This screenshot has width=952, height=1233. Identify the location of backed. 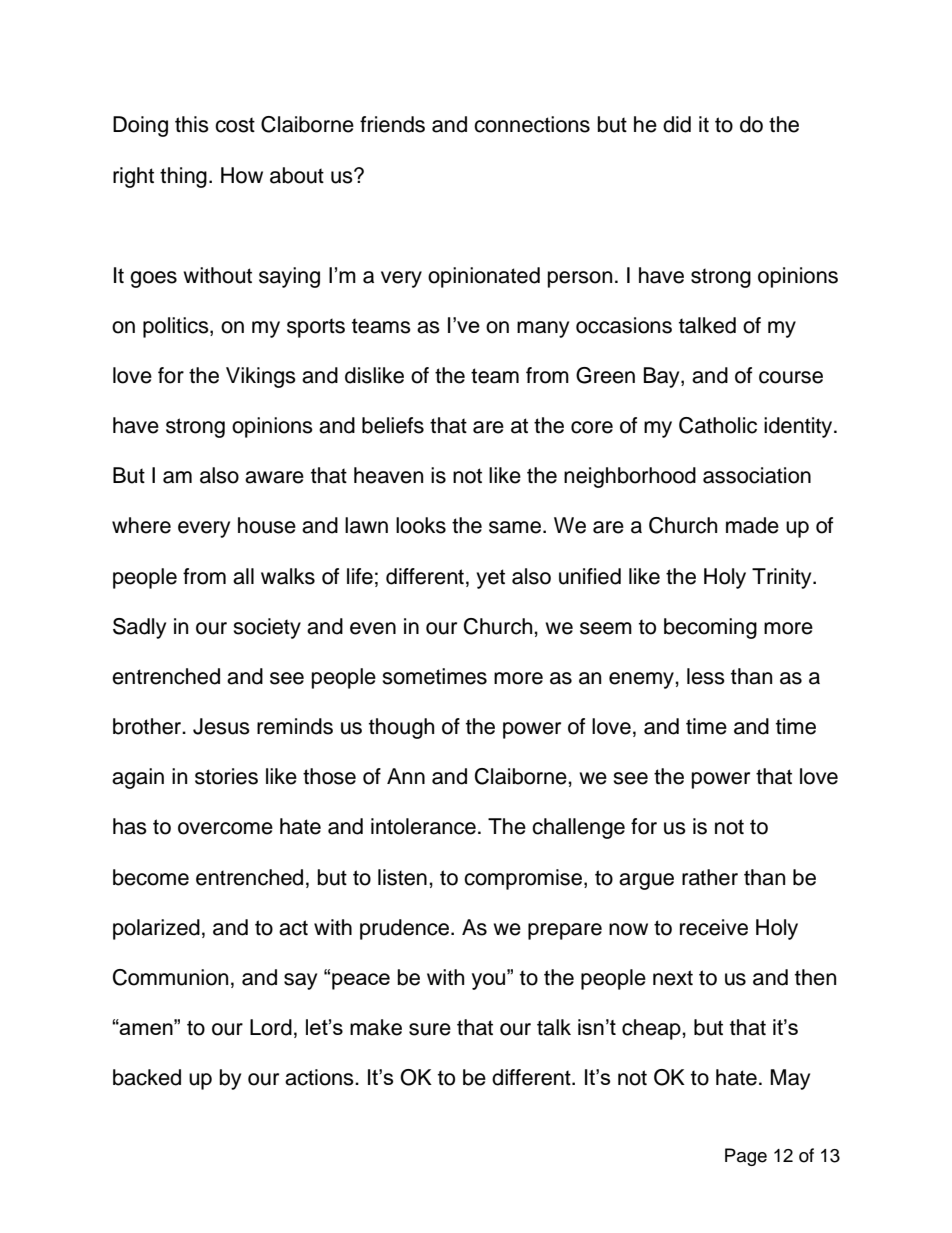
(147, 1077).
